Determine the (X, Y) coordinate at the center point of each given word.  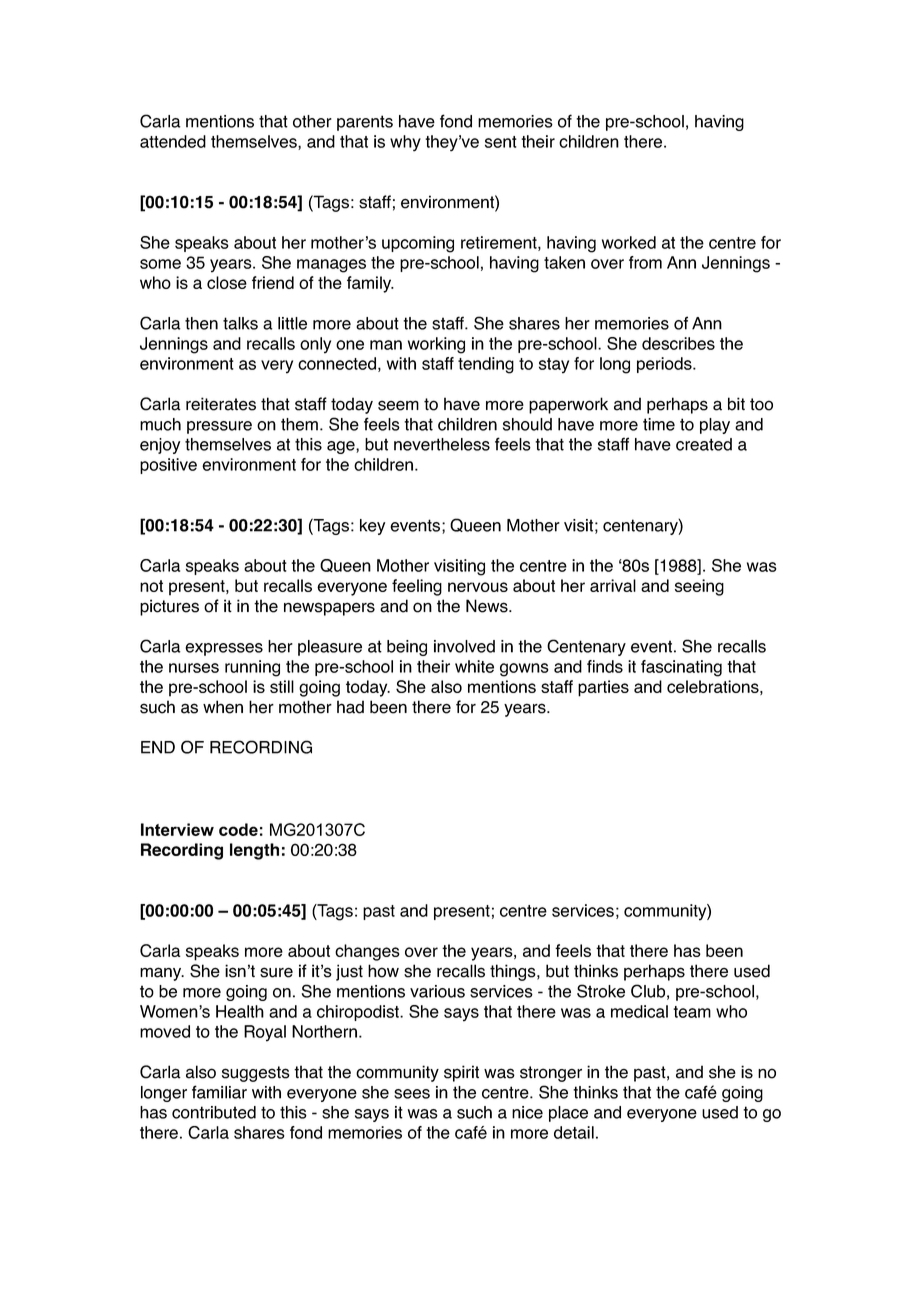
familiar (219, 1092)
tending (486, 365)
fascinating (681, 668)
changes (367, 952)
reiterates (221, 404)
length (254, 851)
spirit (461, 1073)
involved (464, 646)
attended (173, 141)
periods (665, 365)
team (692, 1012)
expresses (224, 649)
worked (629, 242)
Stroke (601, 991)
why (405, 143)
